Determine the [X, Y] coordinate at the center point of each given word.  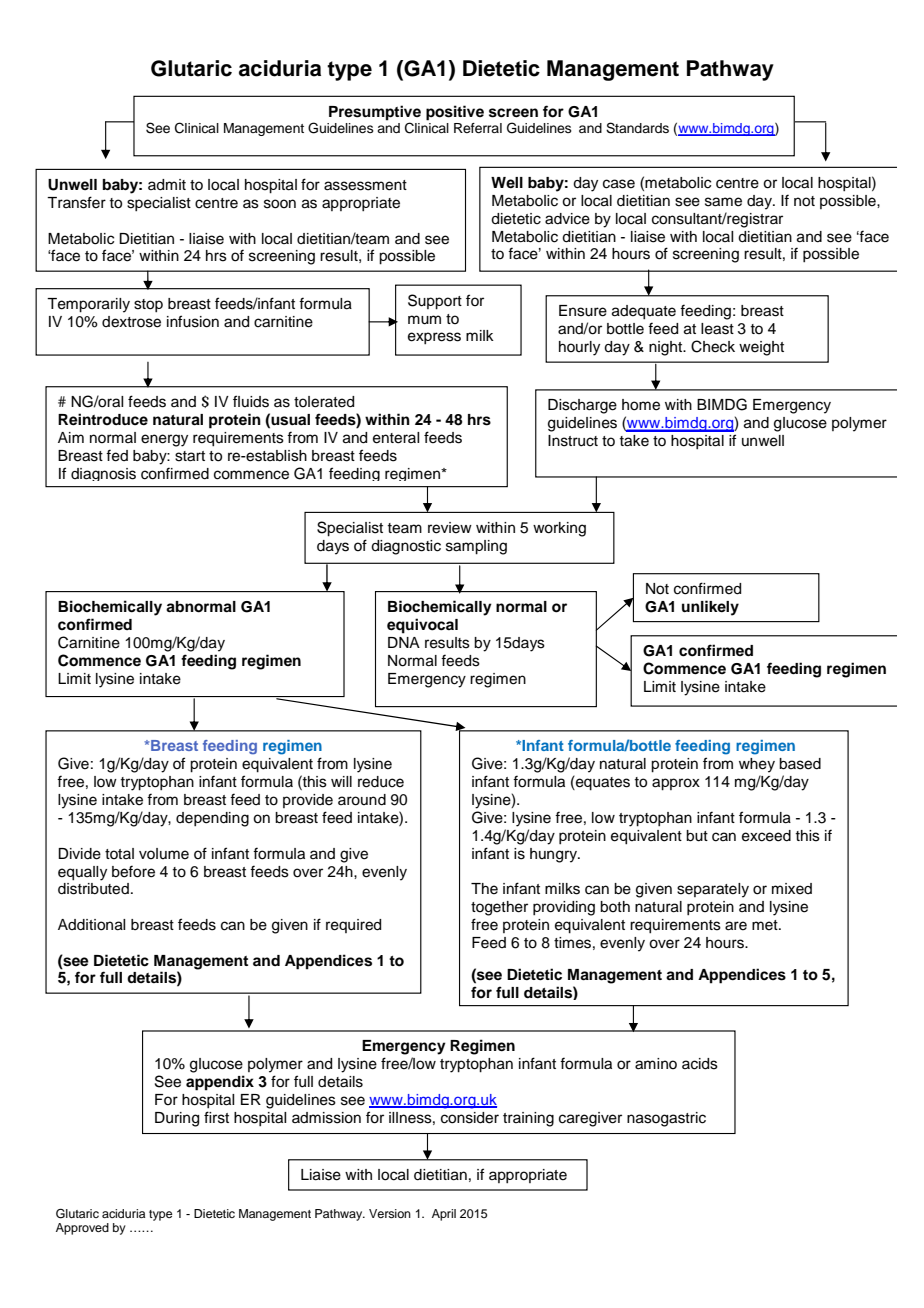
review [450, 528]
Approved [82, 1229]
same [723, 202]
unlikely [710, 608]
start [190, 456]
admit [167, 185]
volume [164, 854]
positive [455, 113]
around [362, 800]
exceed [766, 836]
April [444, 1215]
